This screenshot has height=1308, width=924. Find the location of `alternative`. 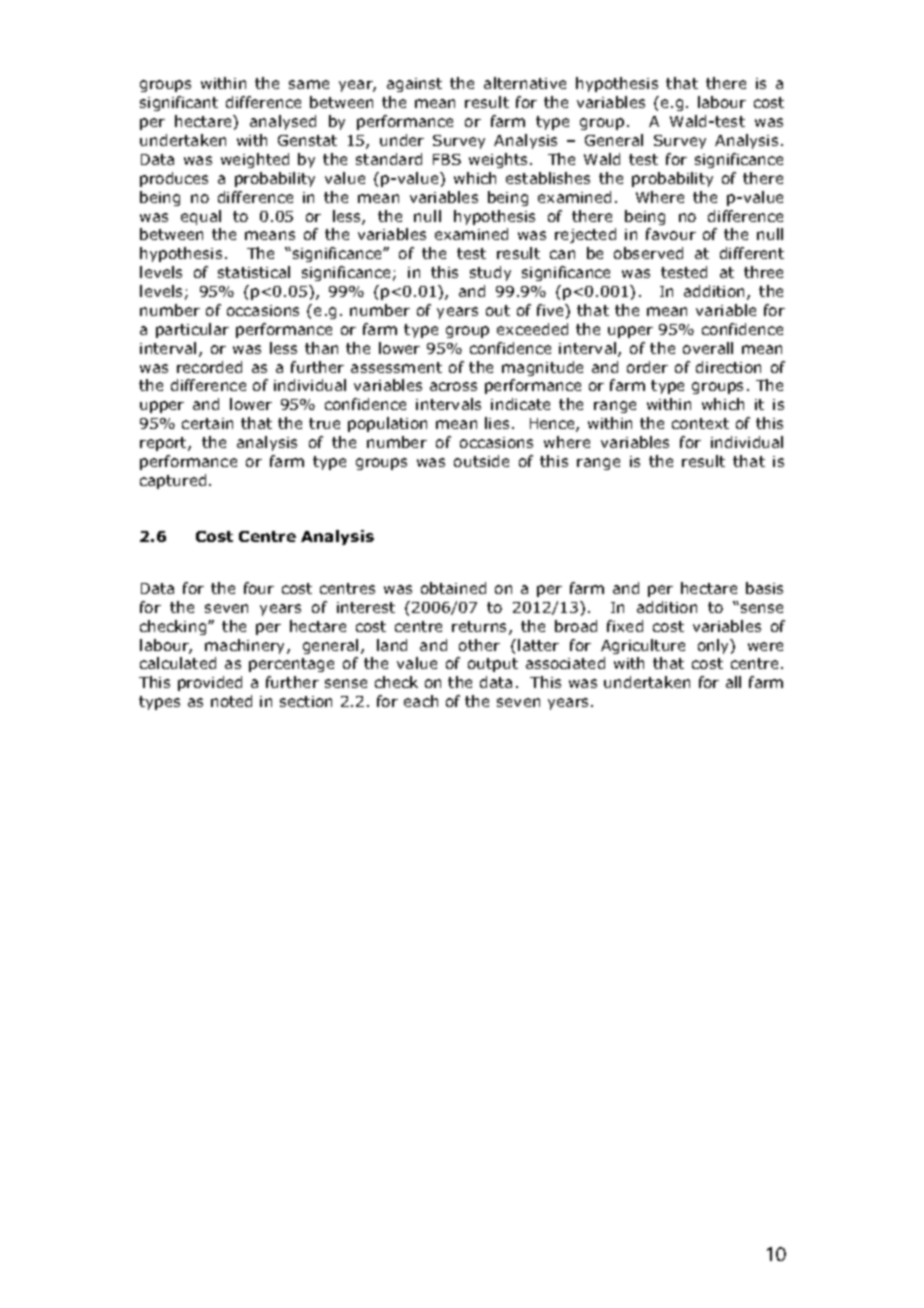

alternative is located at coordinates (525, 83).
